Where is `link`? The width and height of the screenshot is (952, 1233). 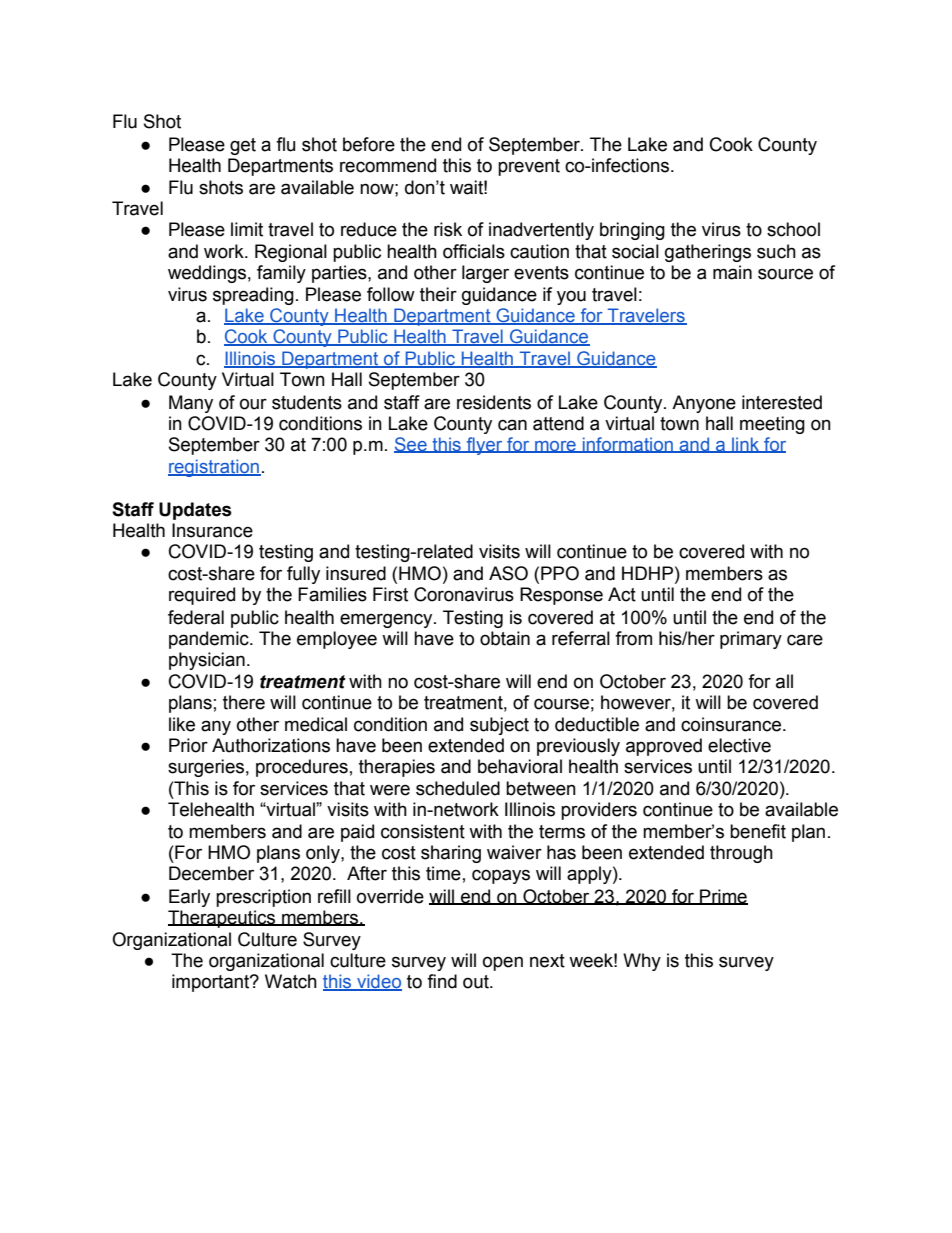
link is located at coordinates (746, 445).
